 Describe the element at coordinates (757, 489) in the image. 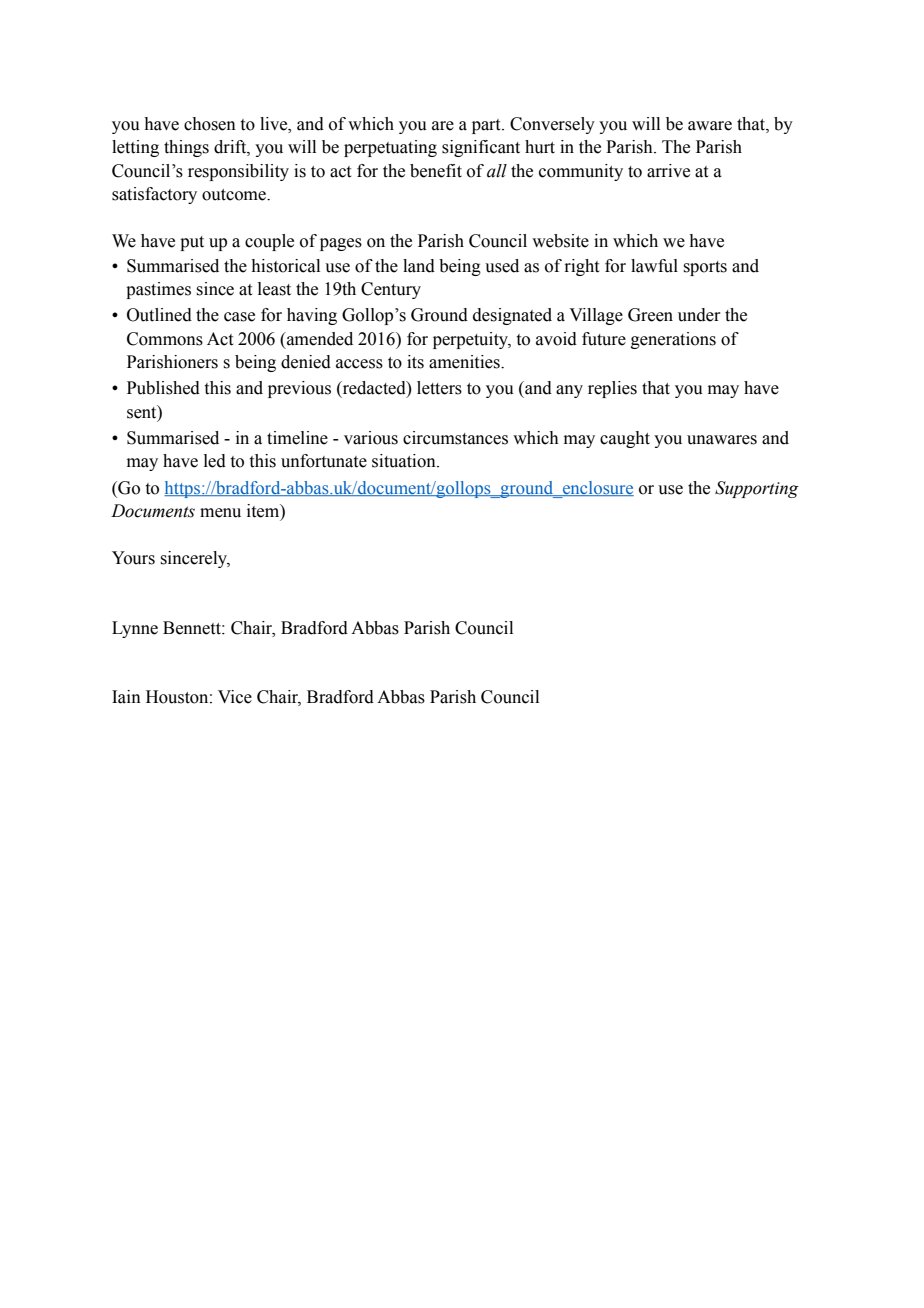

I see `Supporting` at that location.
